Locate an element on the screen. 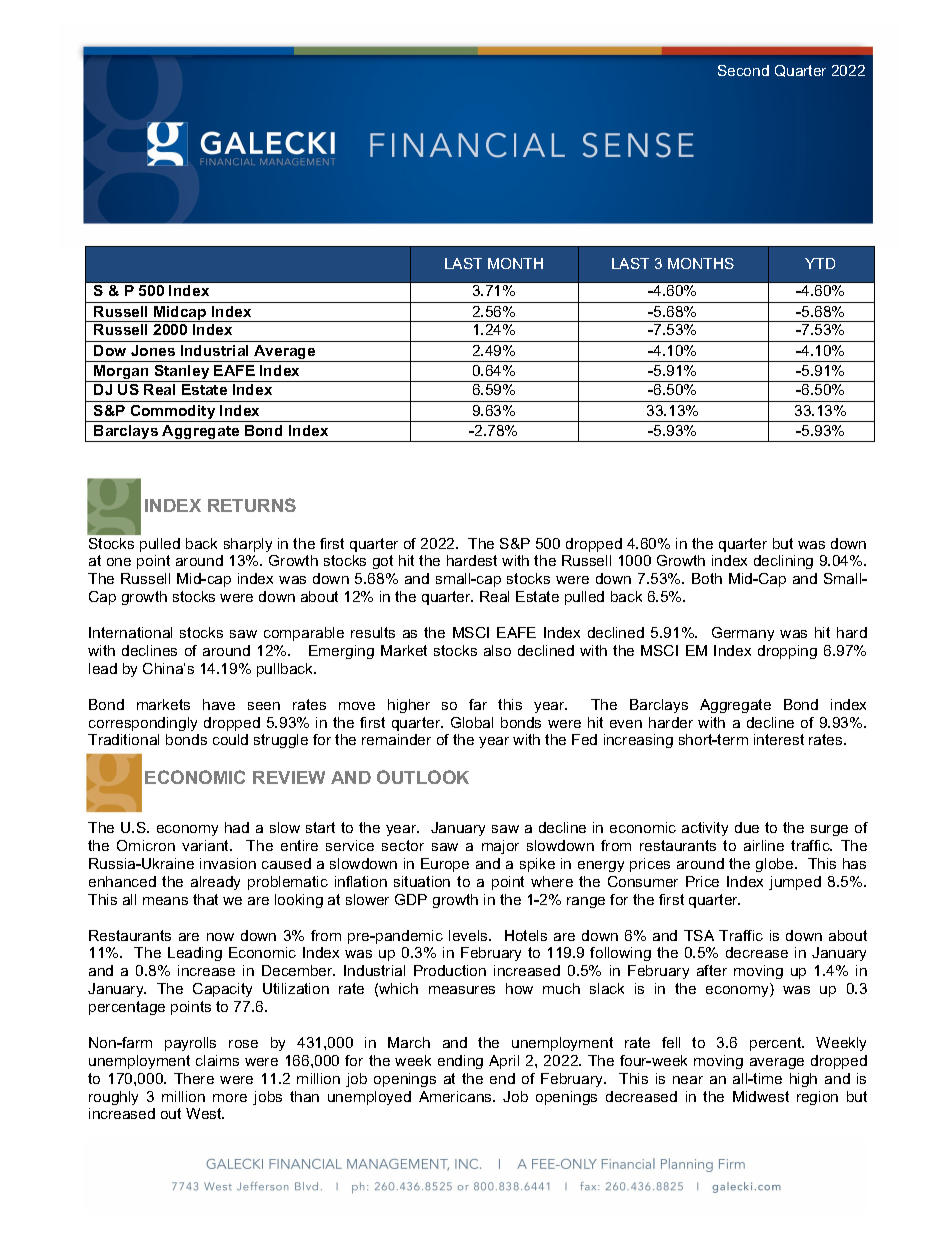 This screenshot has width=952, height=1233. claims is located at coordinates (217, 1060).
